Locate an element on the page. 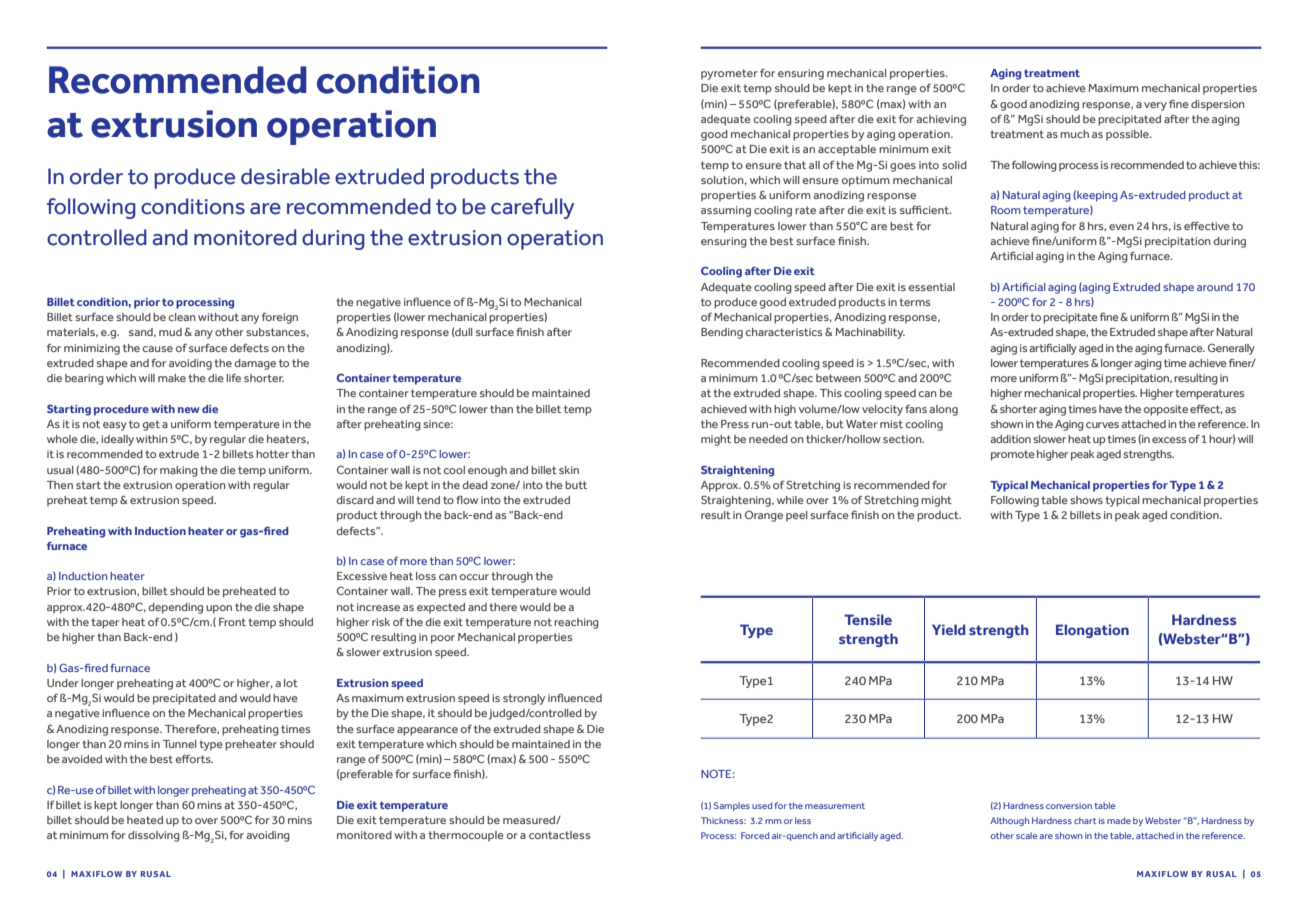  skin is located at coordinates (569, 470).
